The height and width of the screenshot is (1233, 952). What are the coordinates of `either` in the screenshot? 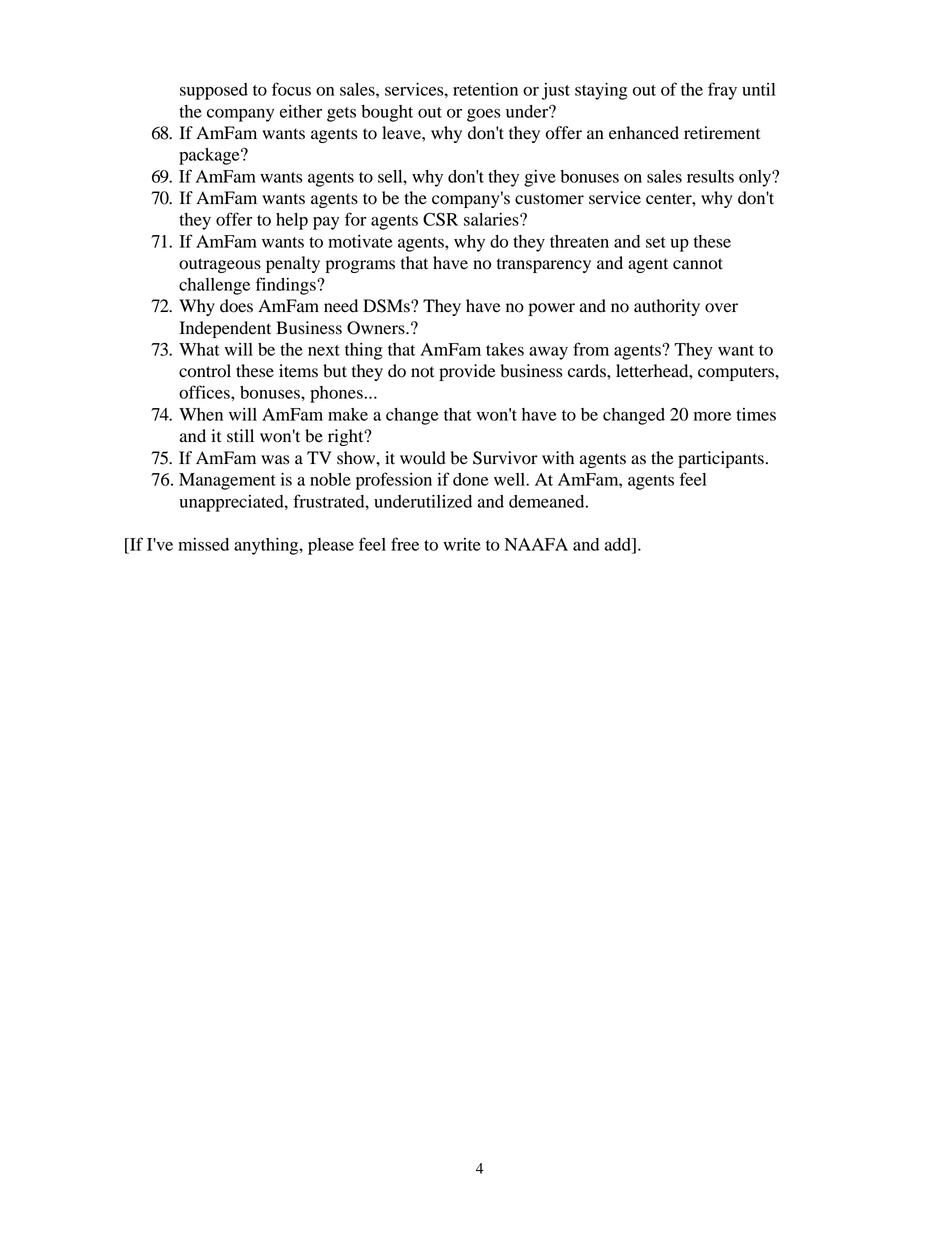 It's located at (301, 111).
